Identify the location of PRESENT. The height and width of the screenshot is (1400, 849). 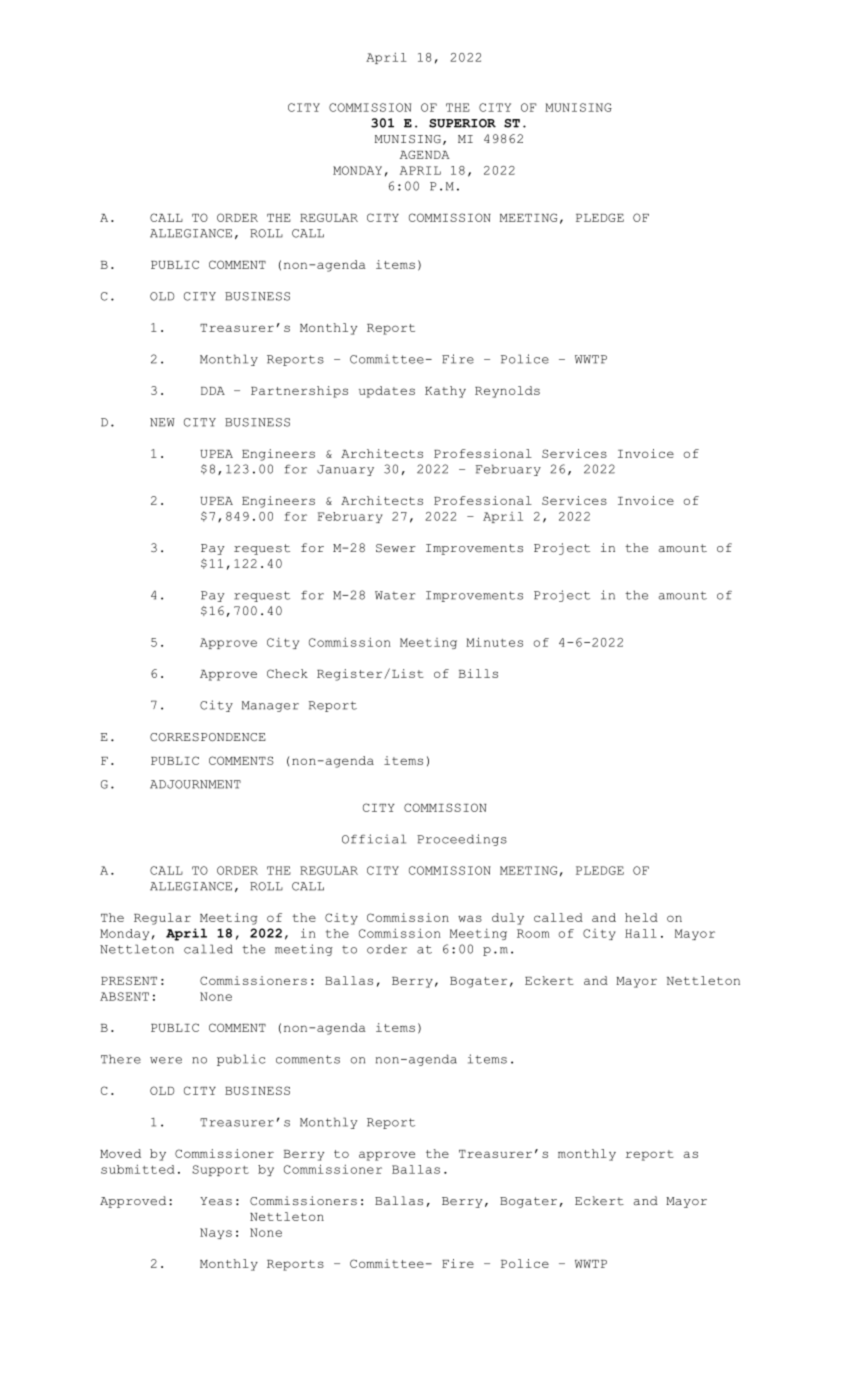
(129, 980).
